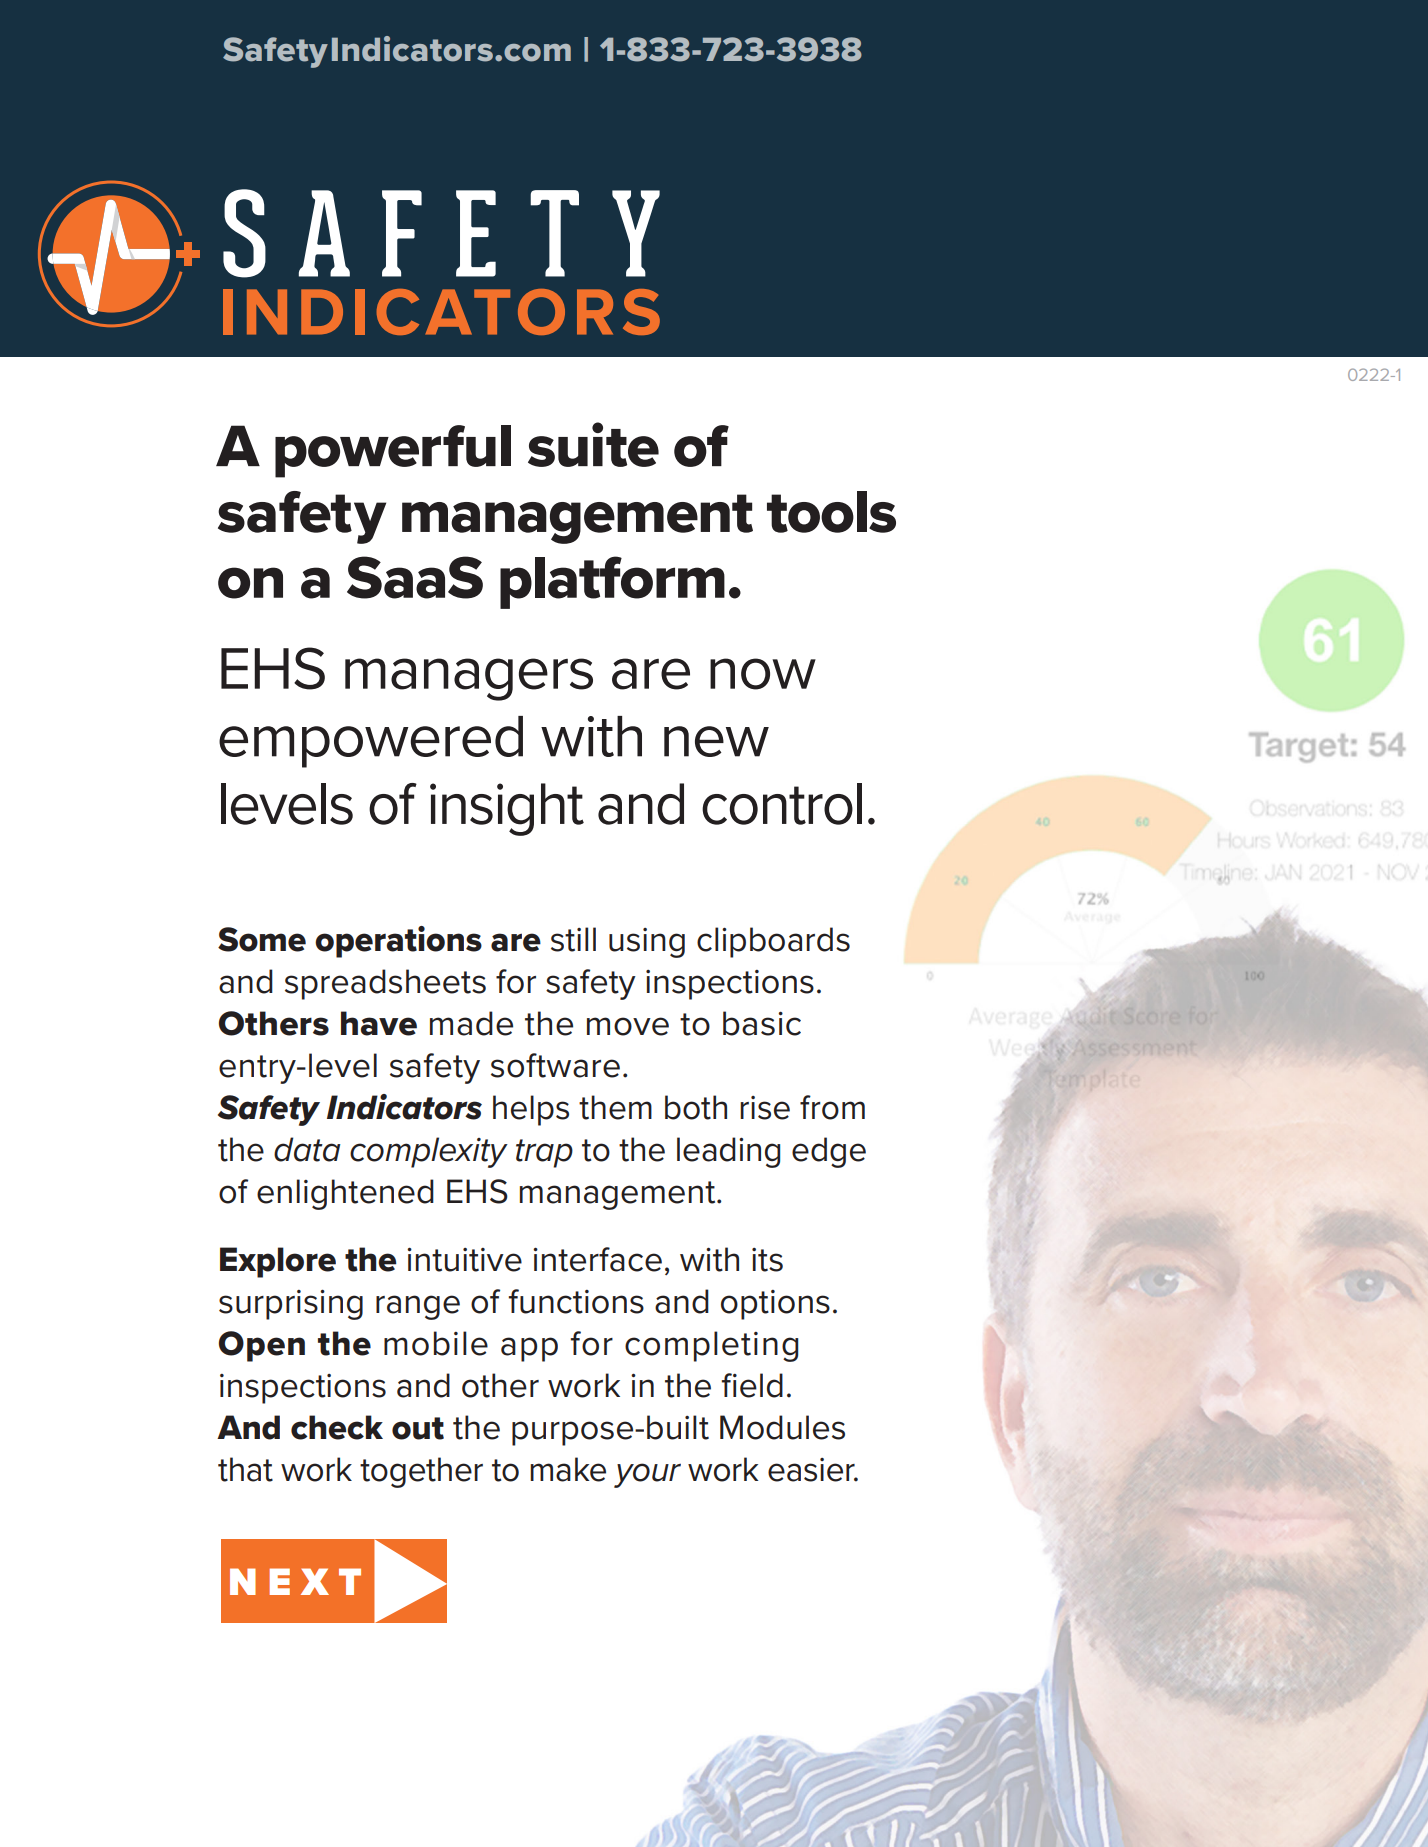  I want to click on software, so click(555, 1065).
